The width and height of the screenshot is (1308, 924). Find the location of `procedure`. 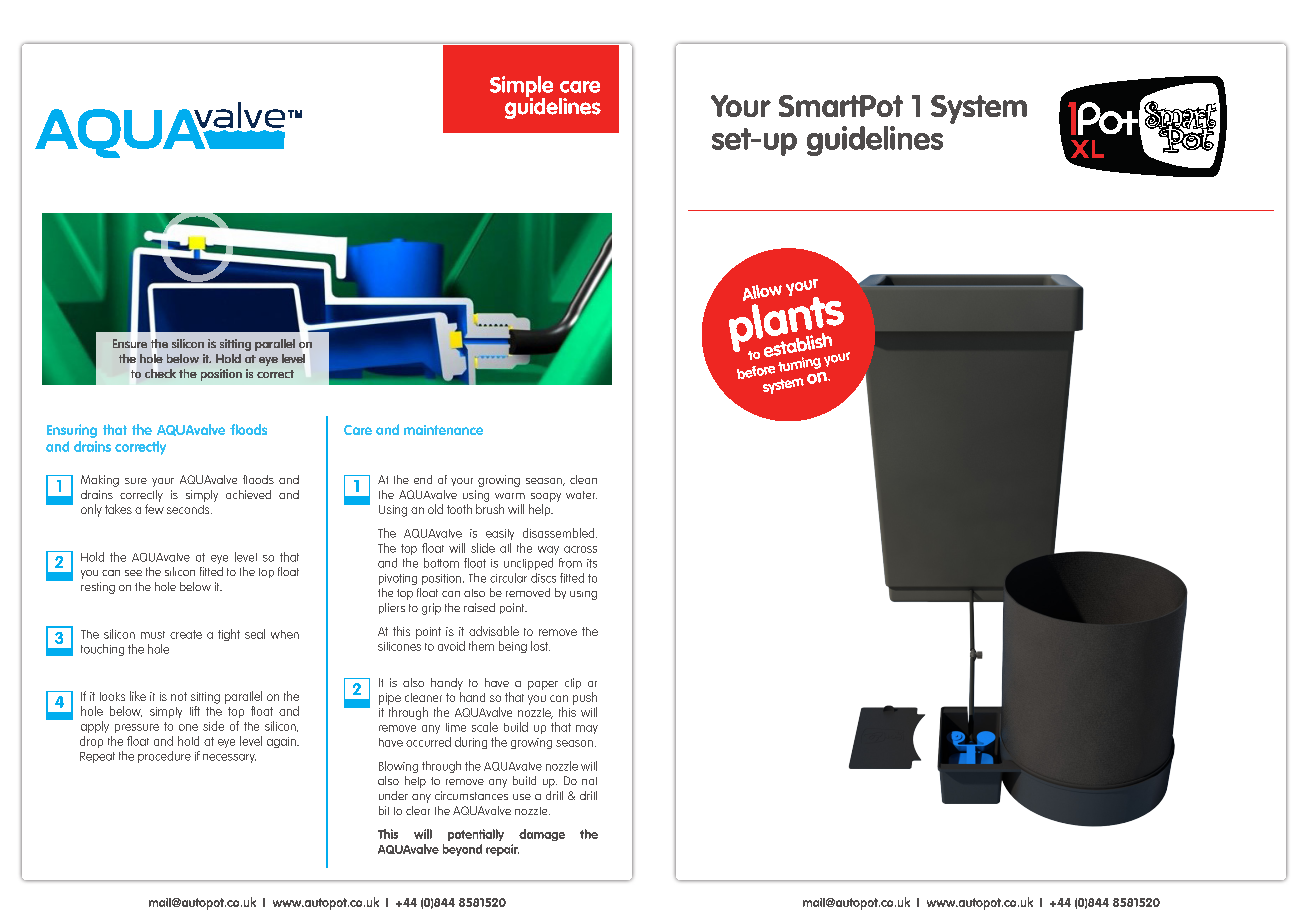

procedure is located at coordinates (164, 757).
